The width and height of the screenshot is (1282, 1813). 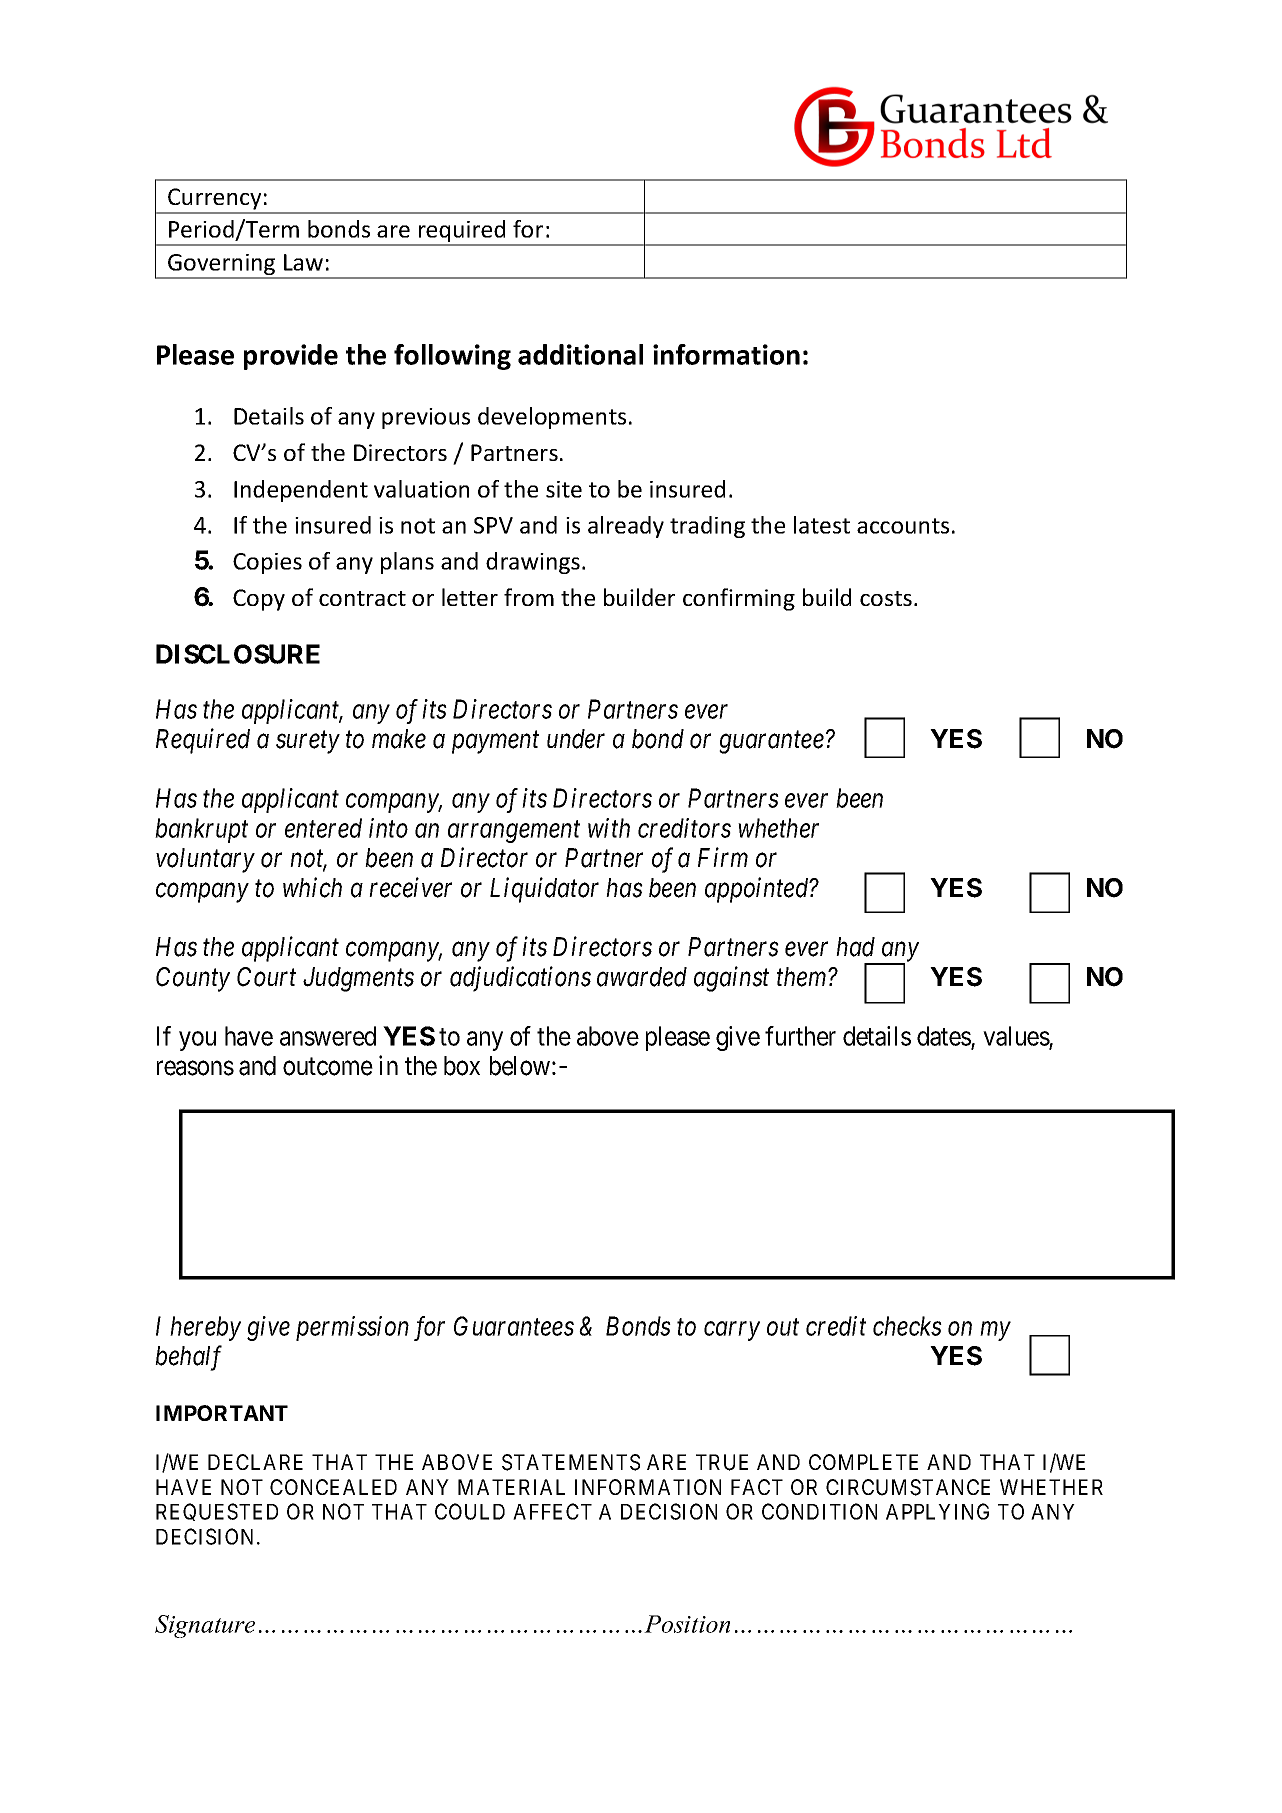 What do you see at coordinates (580, 354) in the screenshot?
I see `additional` at bounding box center [580, 354].
